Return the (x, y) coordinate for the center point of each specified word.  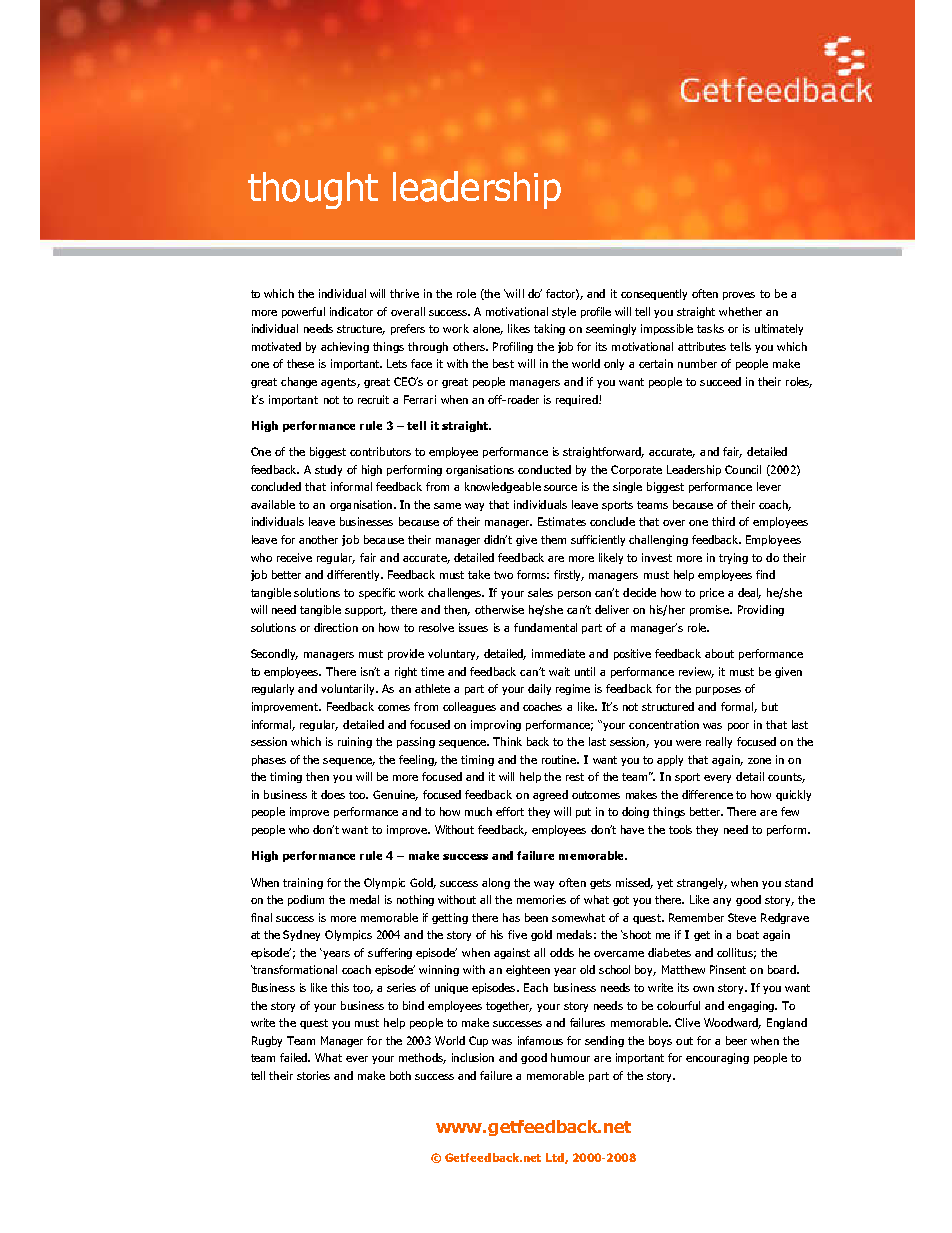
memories (541, 899)
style (564, 312)
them (553, 539)
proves (739, 296)
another (318, 539)
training (303, 883)
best (503, 363)
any (722, 902)
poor (738, 727)
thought (313, 191)
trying (733, 558)
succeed (720, 381)
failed (295, 1057)
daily (539, 689)
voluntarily (349, 689)
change (299, 382)
